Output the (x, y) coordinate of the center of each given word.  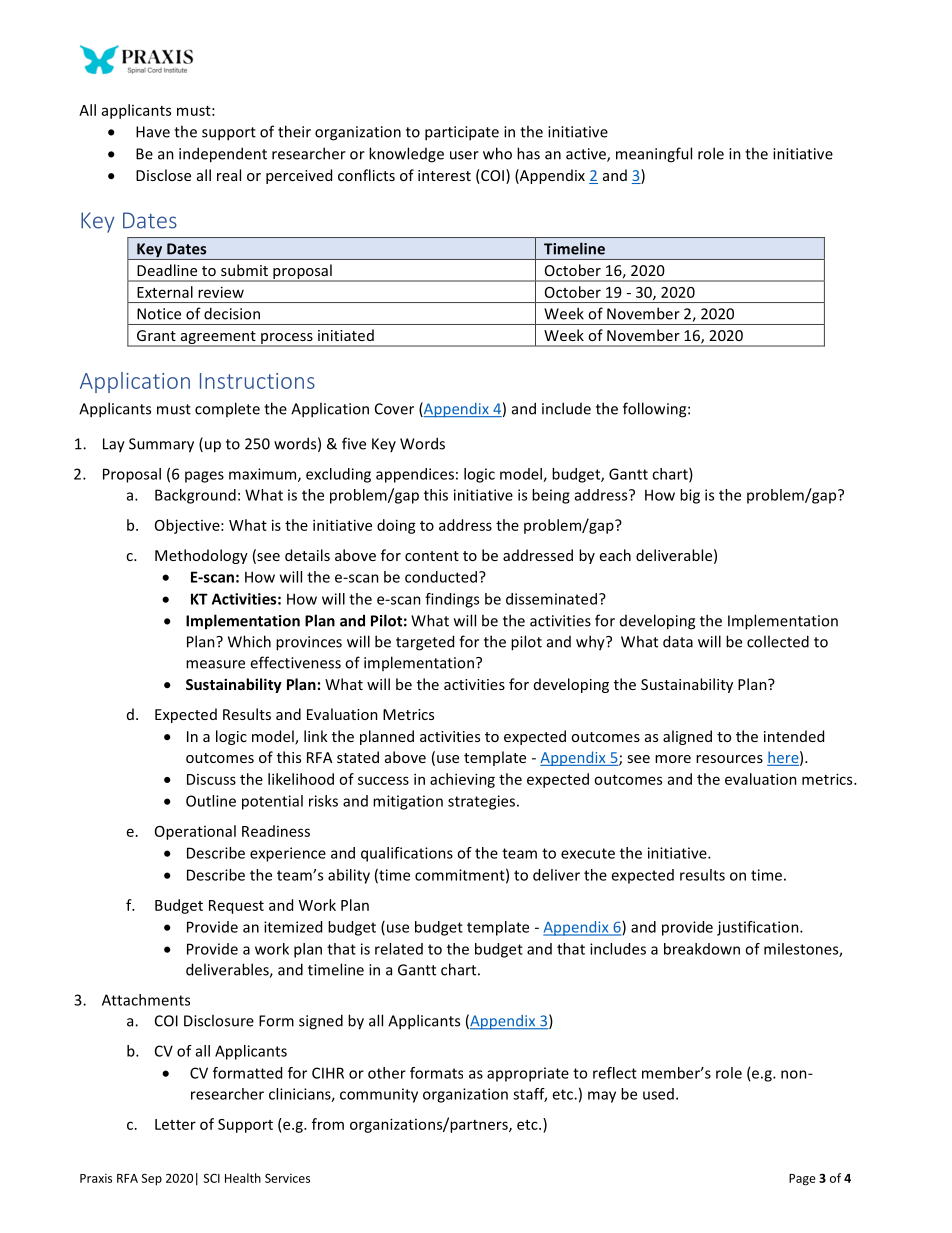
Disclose (163, 175)
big (690, 496)
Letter (175, 1124)
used (658, 1094)
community (379, 1095)
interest (444, 175)
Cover (394, 409)
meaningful (654, 155)
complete (227, 409)
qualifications (407, 854)
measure (215, 664)
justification (759, 928)
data (678, 641)
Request (236, 907)
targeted (425, 643)
